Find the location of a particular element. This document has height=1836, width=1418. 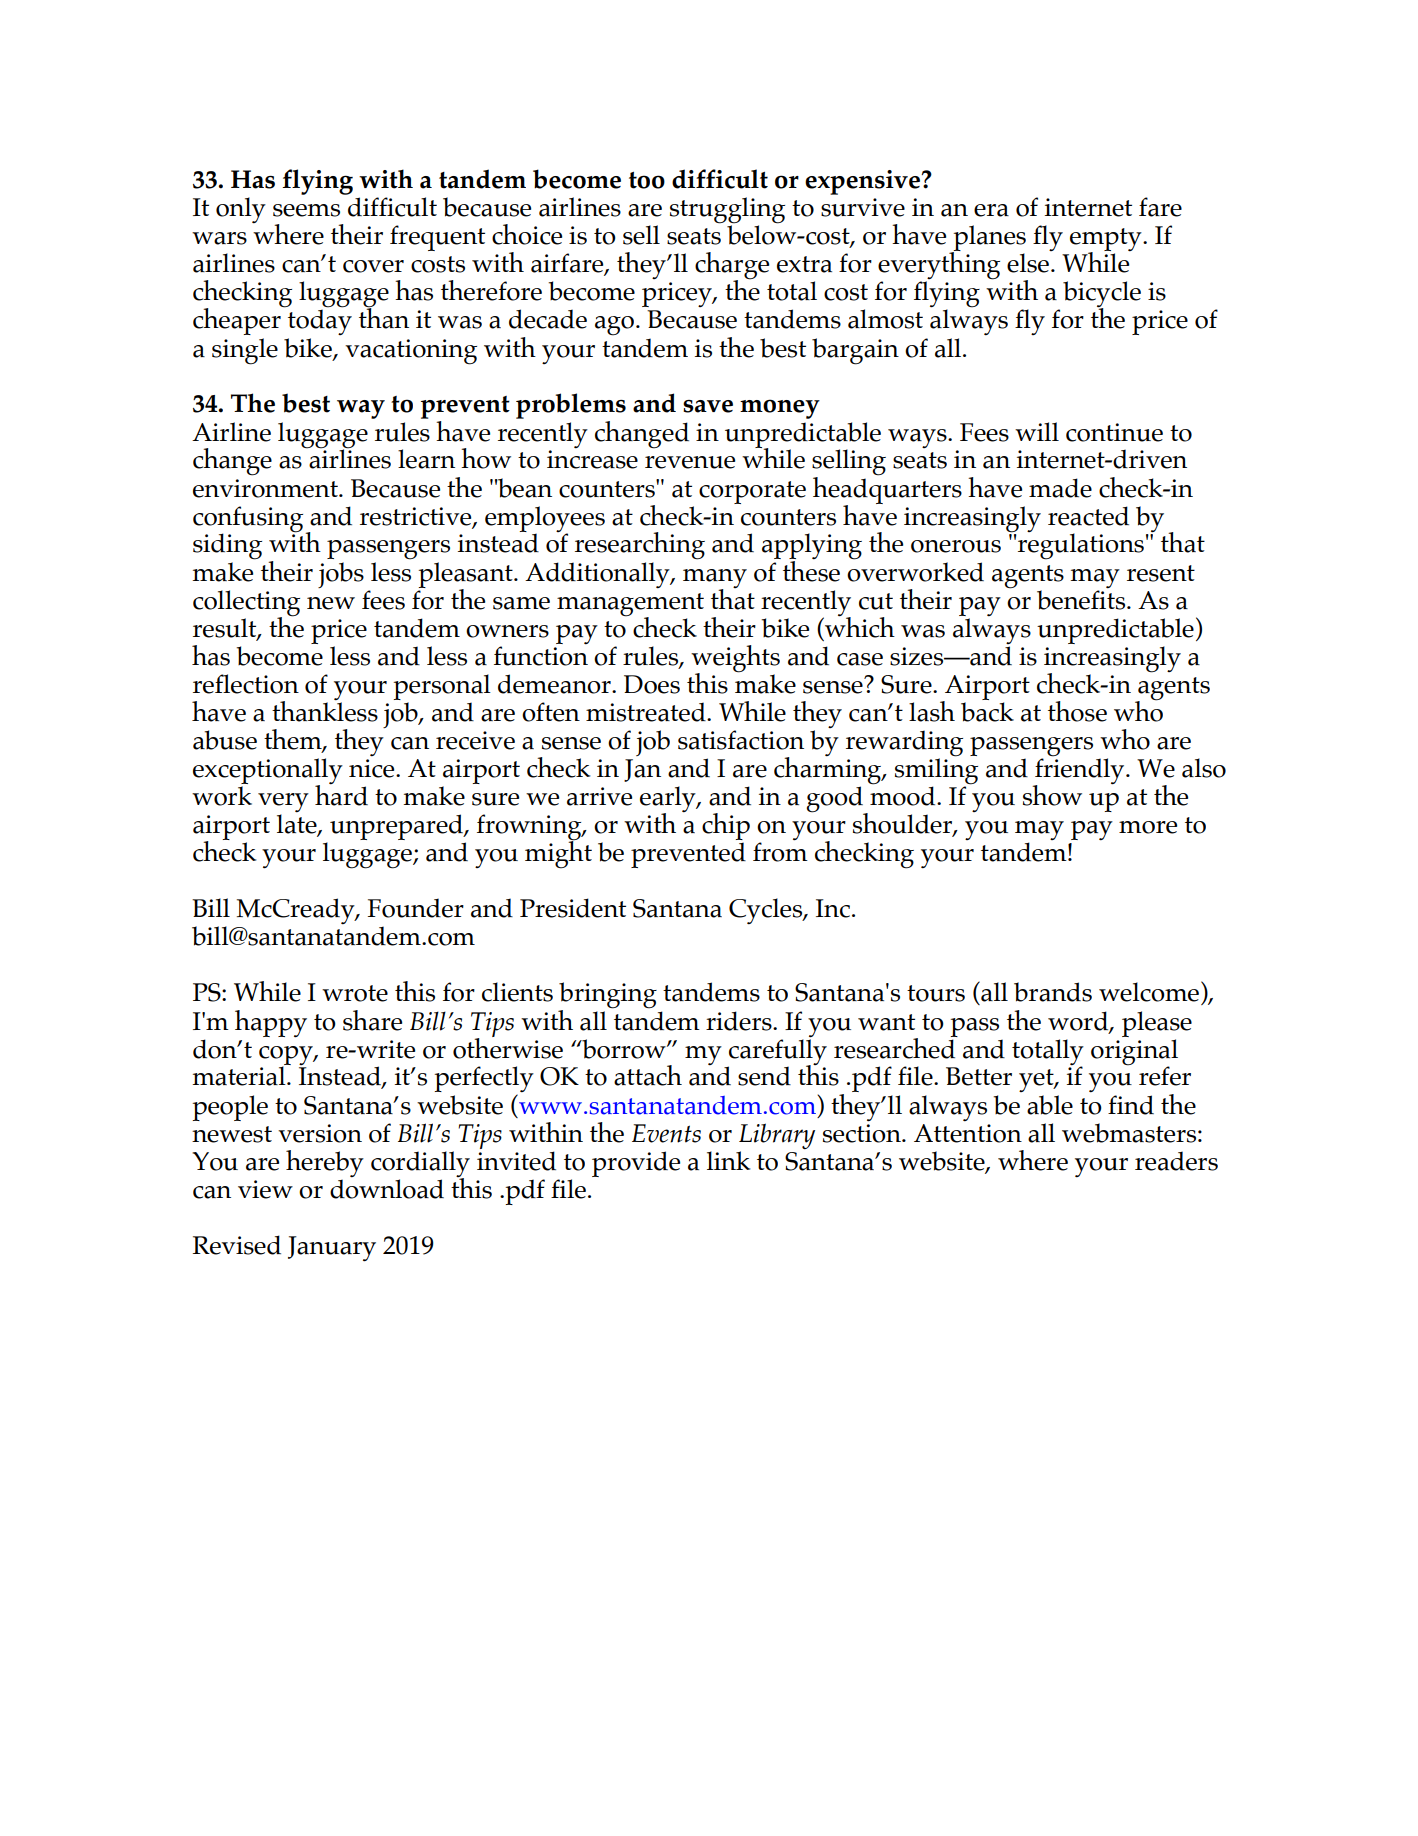

empty is located at coordinates (1107, 241).
